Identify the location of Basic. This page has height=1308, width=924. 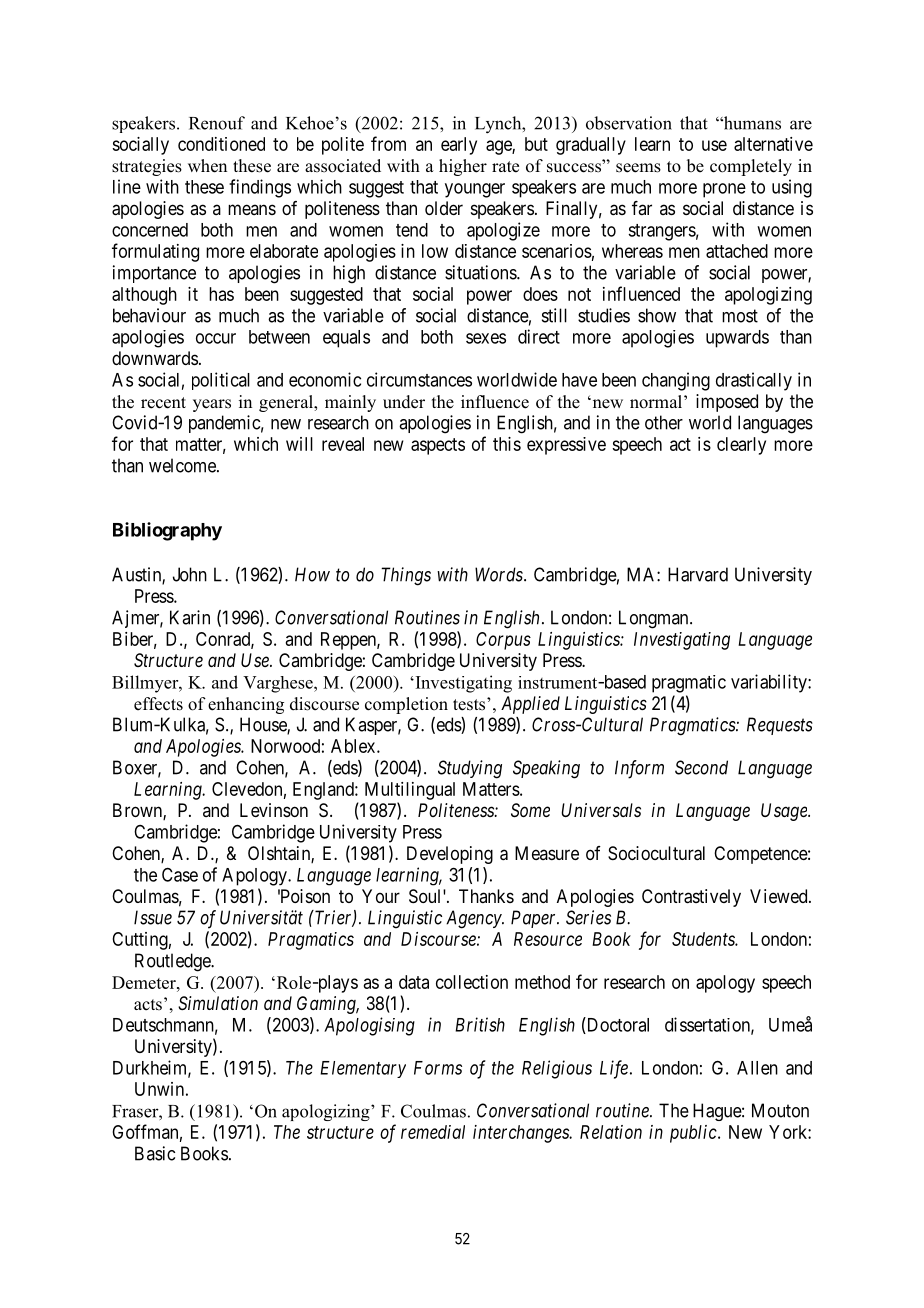
(155, 1153).
